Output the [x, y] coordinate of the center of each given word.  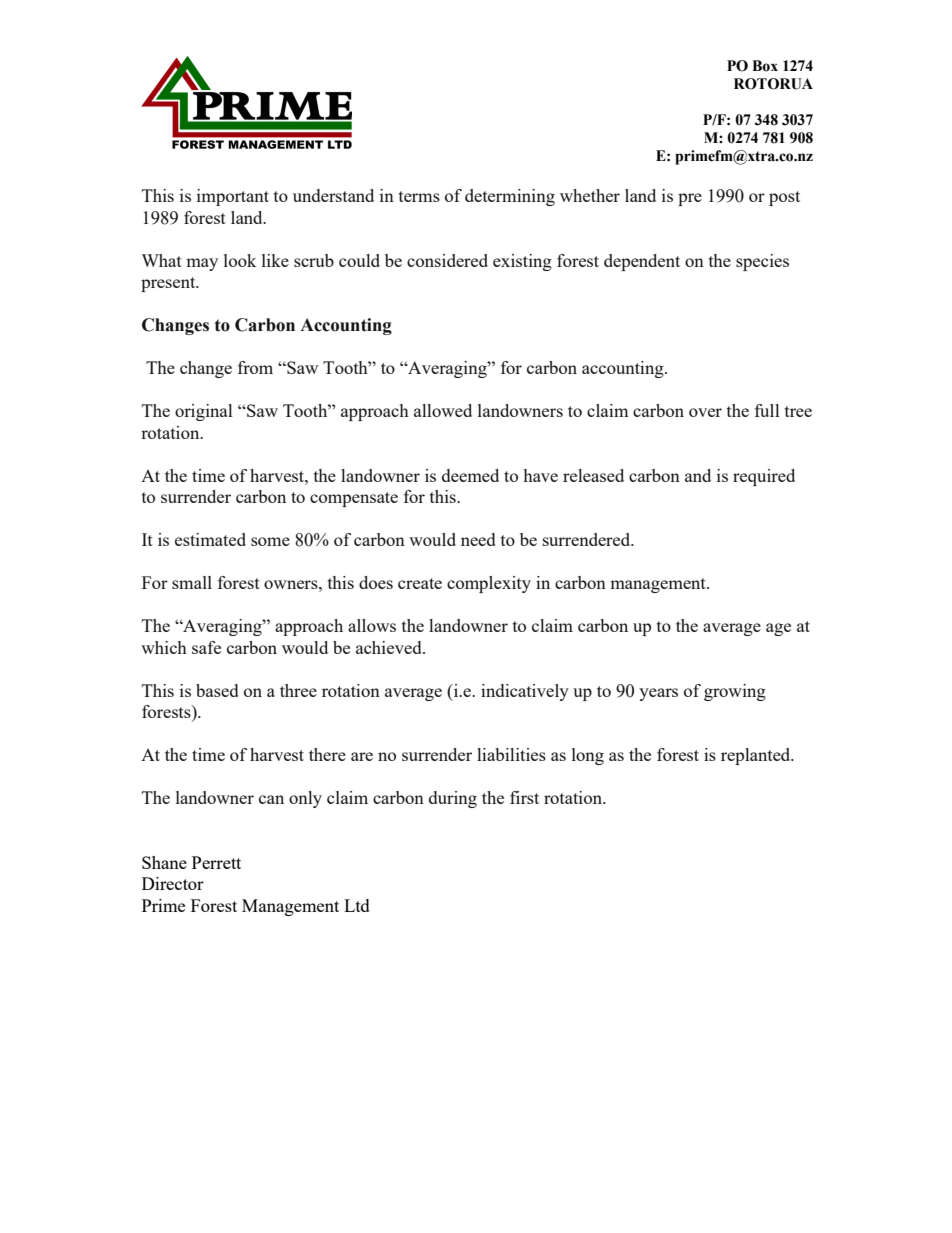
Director [173, 883]
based [217, 690]
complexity [489, 584]
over [705, 412]
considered [447, 260]
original [204, 412]
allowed [443, 410]
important [233, 197]
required [764, 477]
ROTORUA [773, 84]
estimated [210, 539]
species [762, 262]
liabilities [511, 754]
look [240, 260]
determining [510, 197]
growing [735, 692]
